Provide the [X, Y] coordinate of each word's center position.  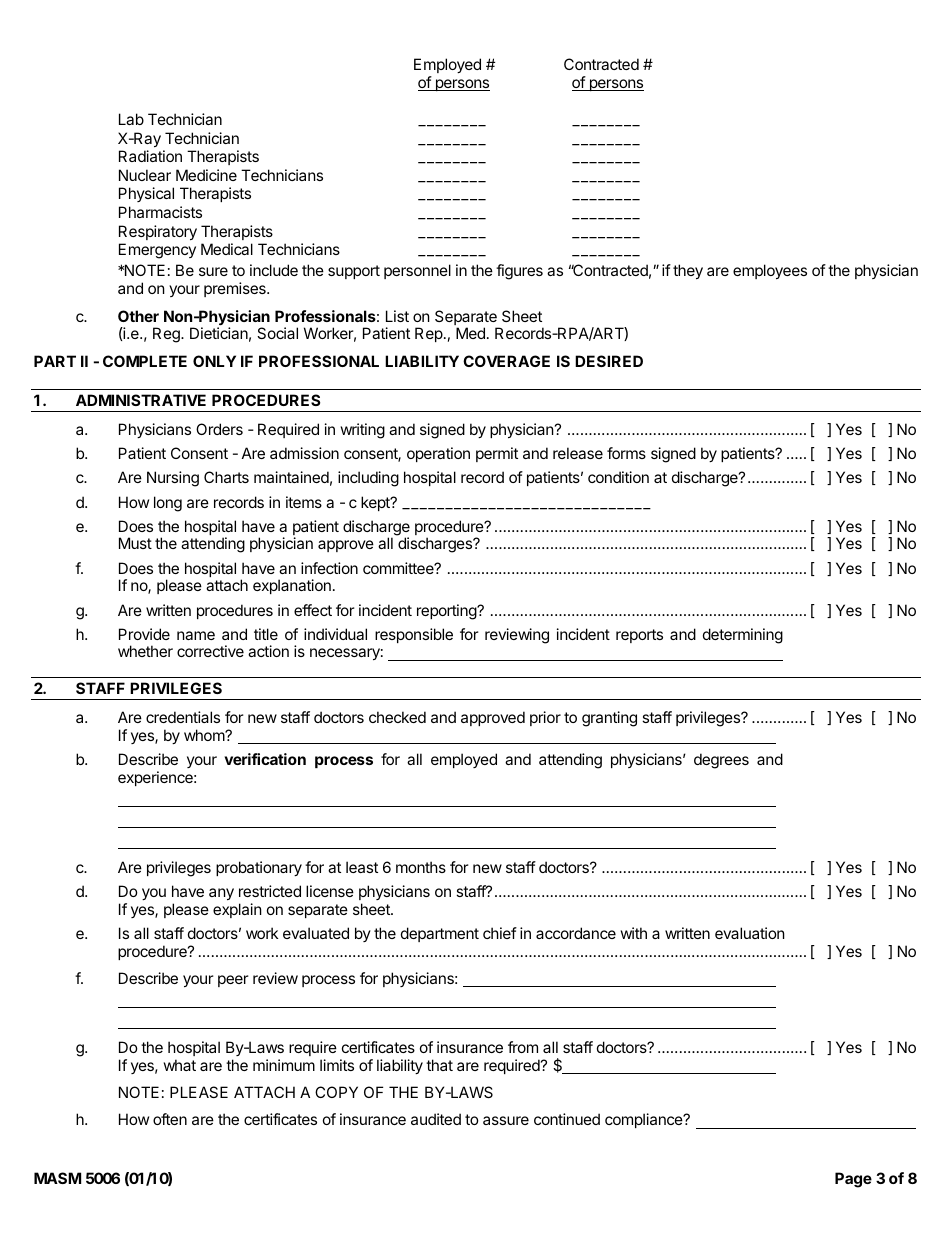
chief [500, 933]
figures [519, 272]
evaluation [750, 933]
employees [770, 271]
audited [436, 1119]
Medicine [206, 175]
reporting [447, 612]
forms [626, 453]
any [221, 894]
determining [743, 636]
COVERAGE [506, 361]
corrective [210, 651]
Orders [219, 429]
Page [853, 1180]
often [170, 1119]
